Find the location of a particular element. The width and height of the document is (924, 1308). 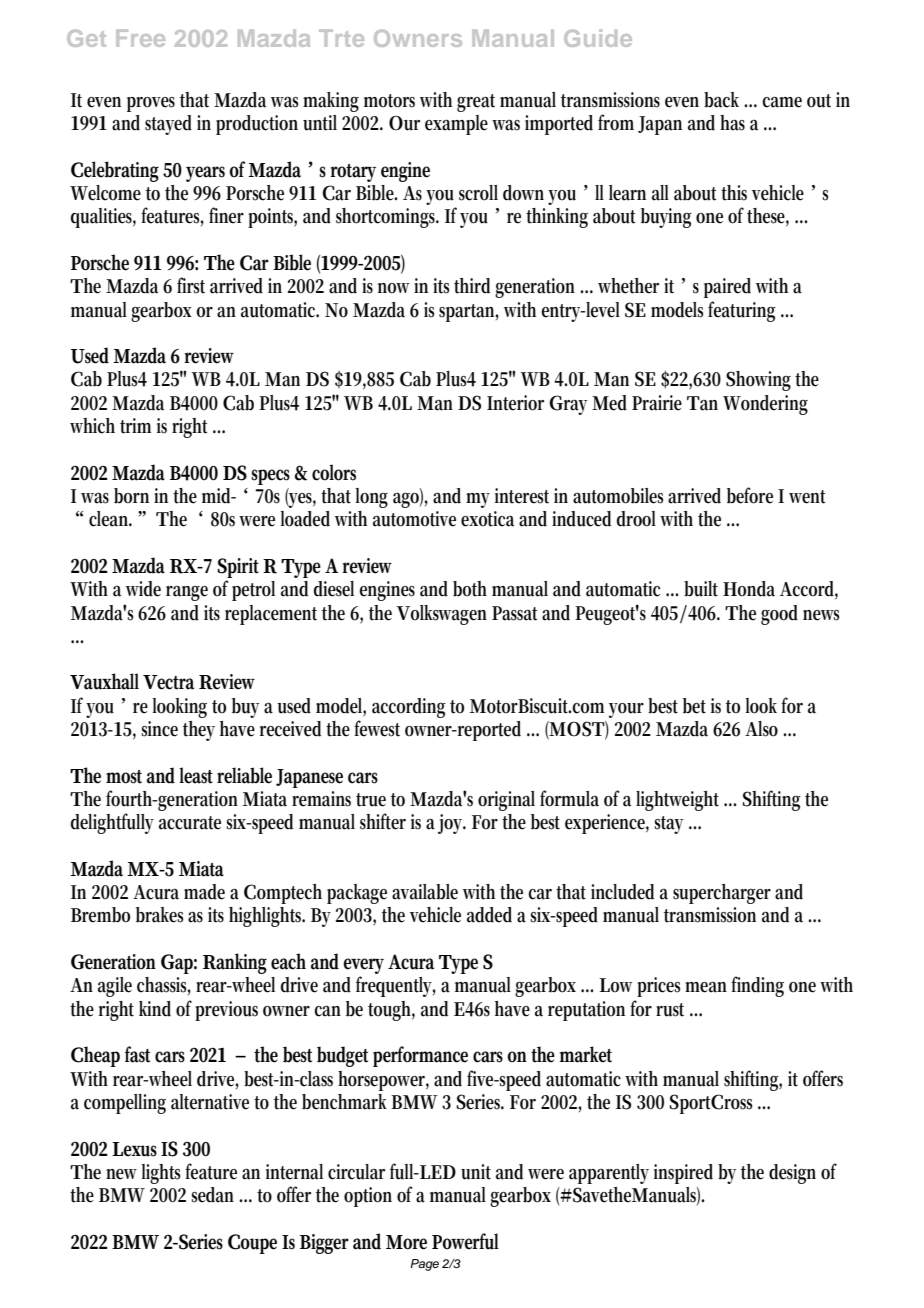

Powerful is located at coordinates (465, 1241).
